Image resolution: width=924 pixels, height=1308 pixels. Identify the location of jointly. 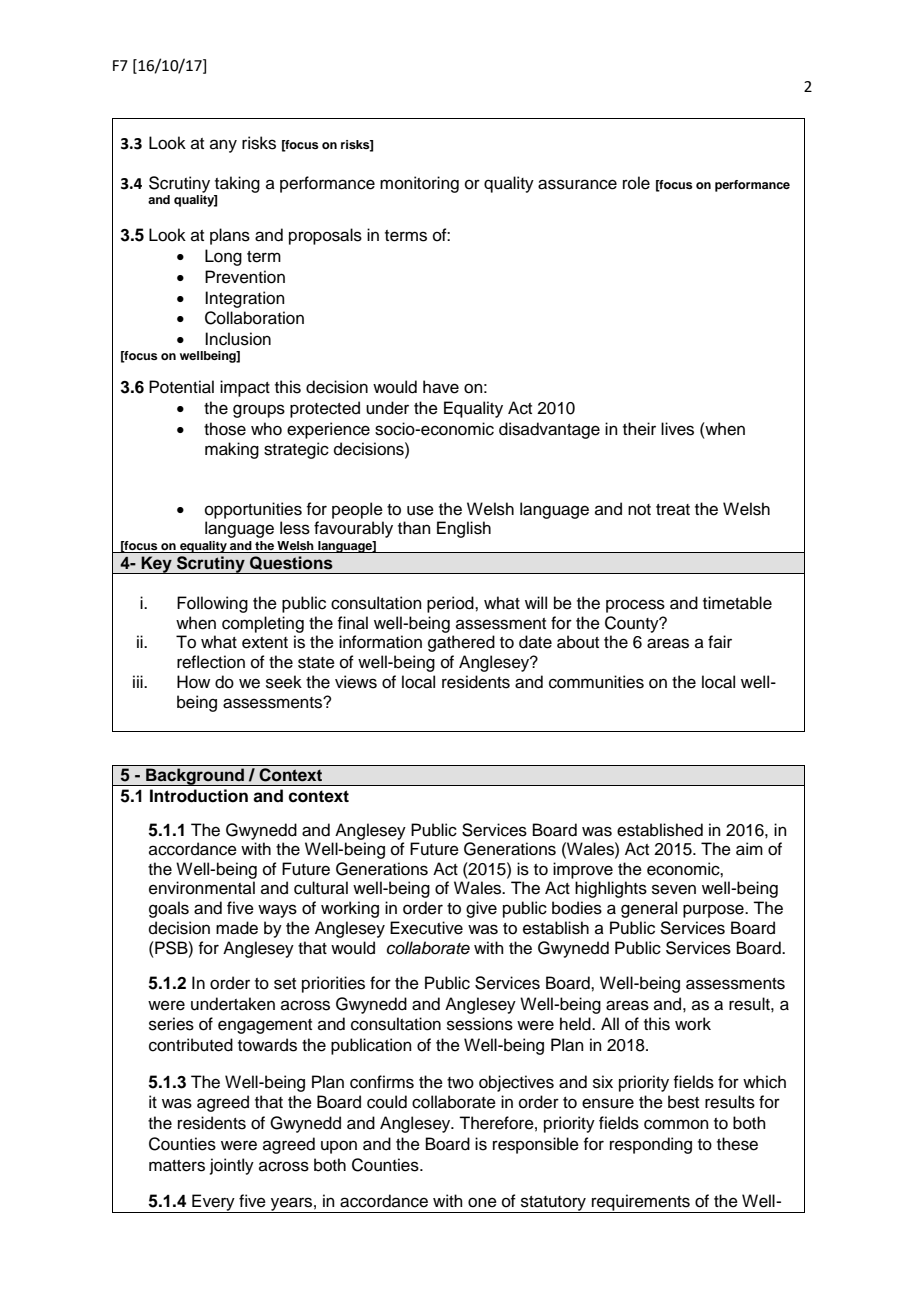
(232, 1166).
